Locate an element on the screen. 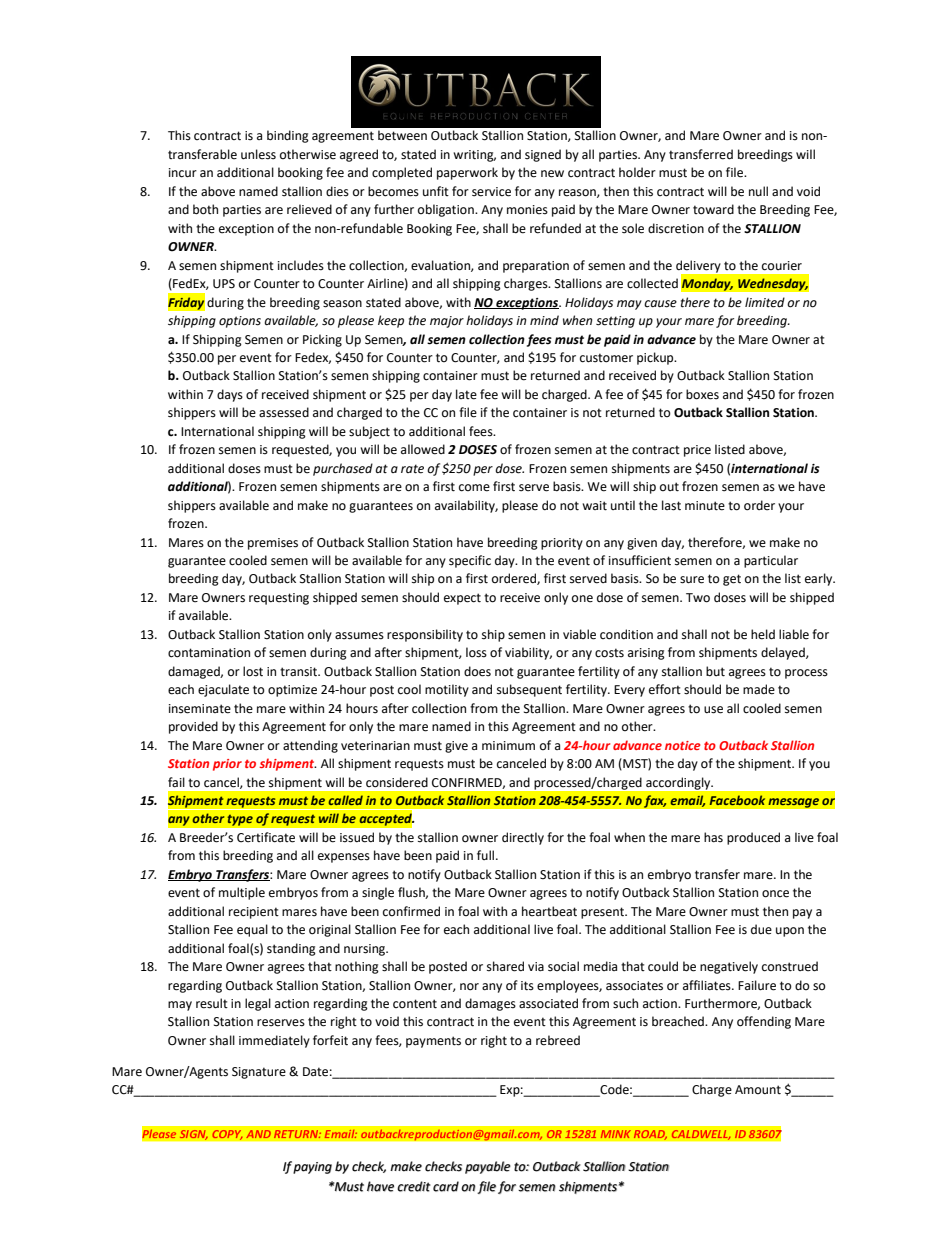 This screenshot has width=952, height=1233. lost is located at coordinates (253, 671).
